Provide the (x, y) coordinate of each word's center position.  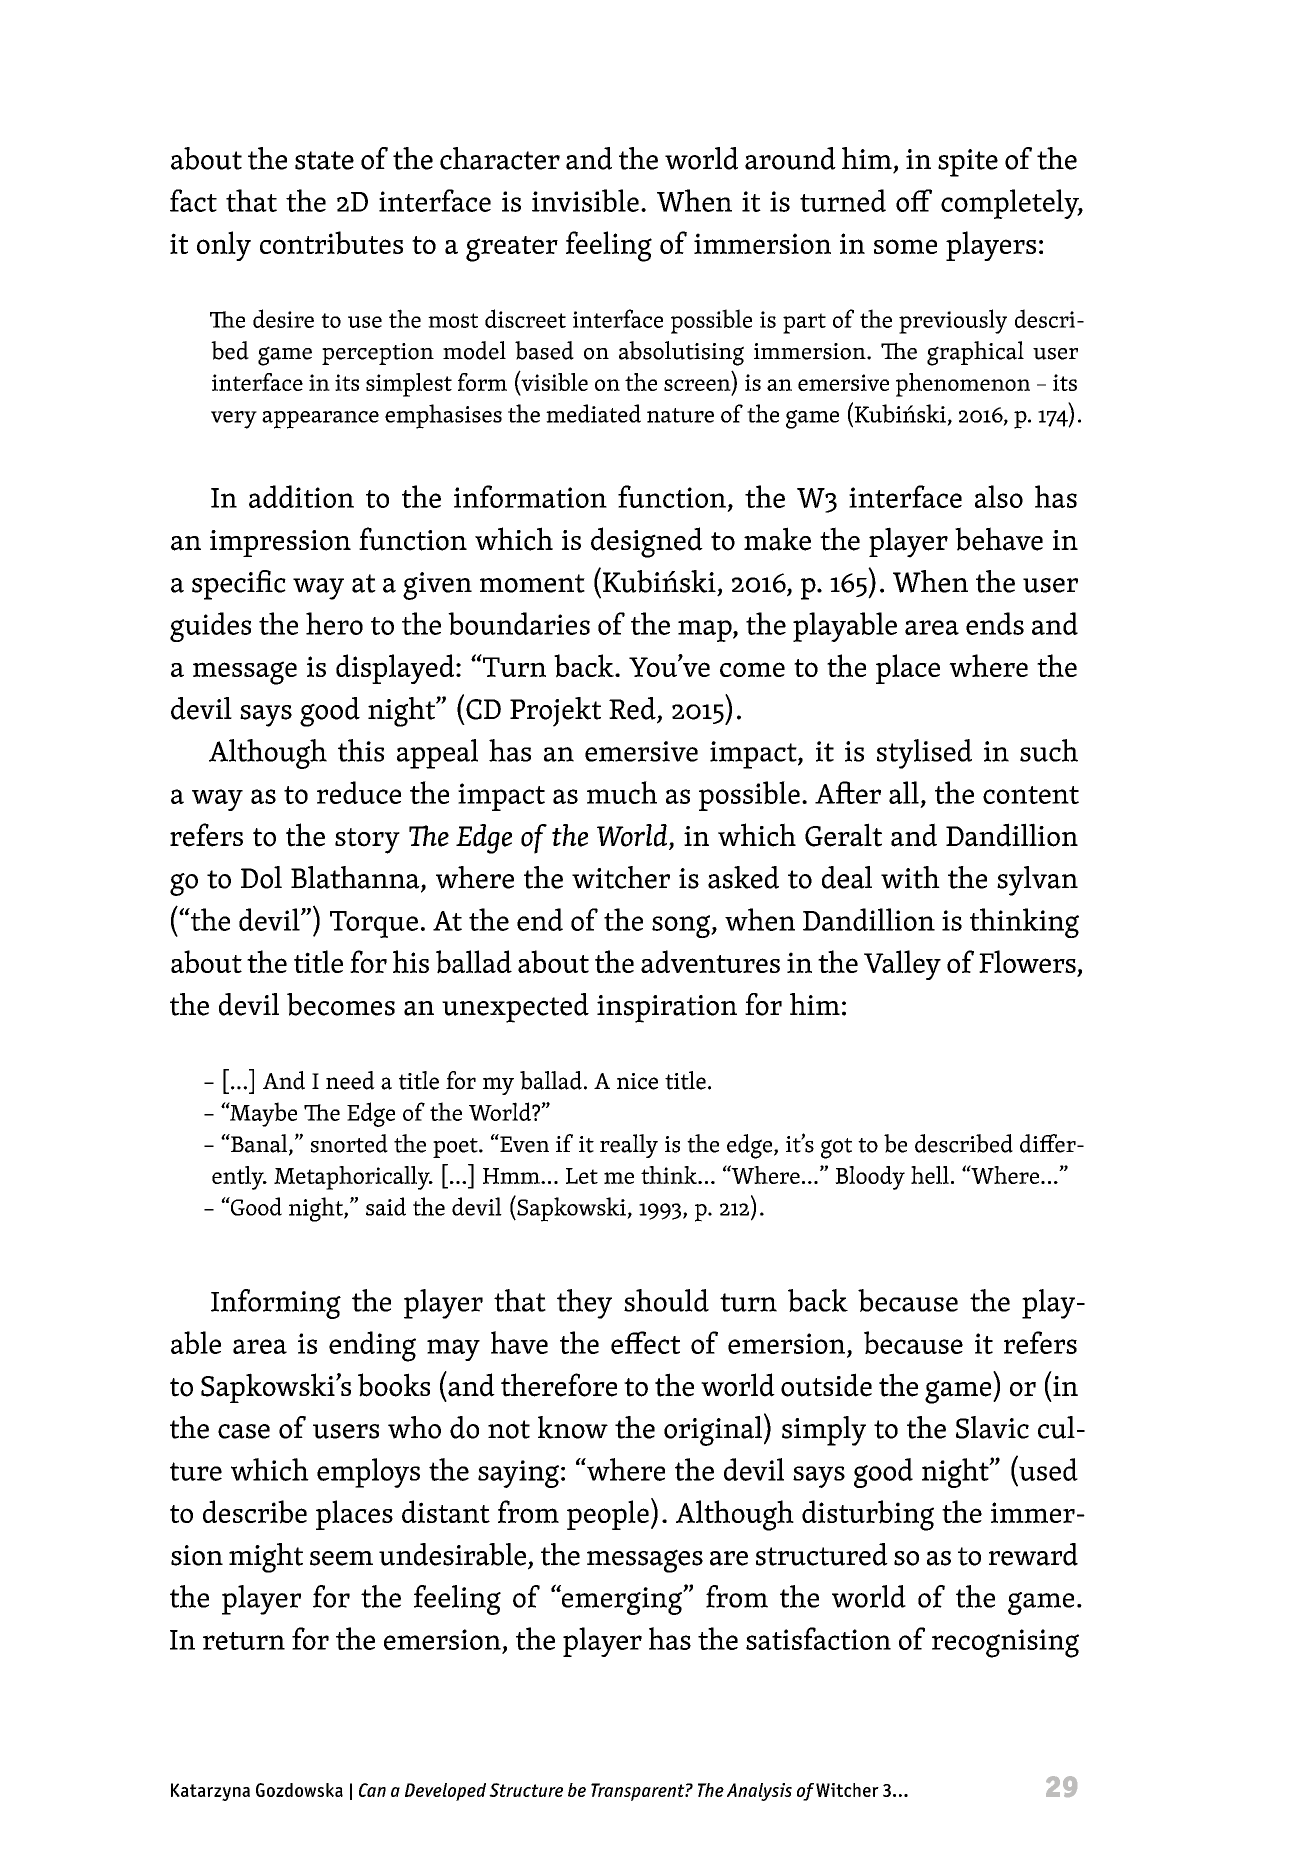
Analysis (759, 1792)
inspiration (667, 1009)
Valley (902, 965)
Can (372, 1790)
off (914, 200)
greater (512, 249)
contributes (331, 243)
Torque (374, 924)
